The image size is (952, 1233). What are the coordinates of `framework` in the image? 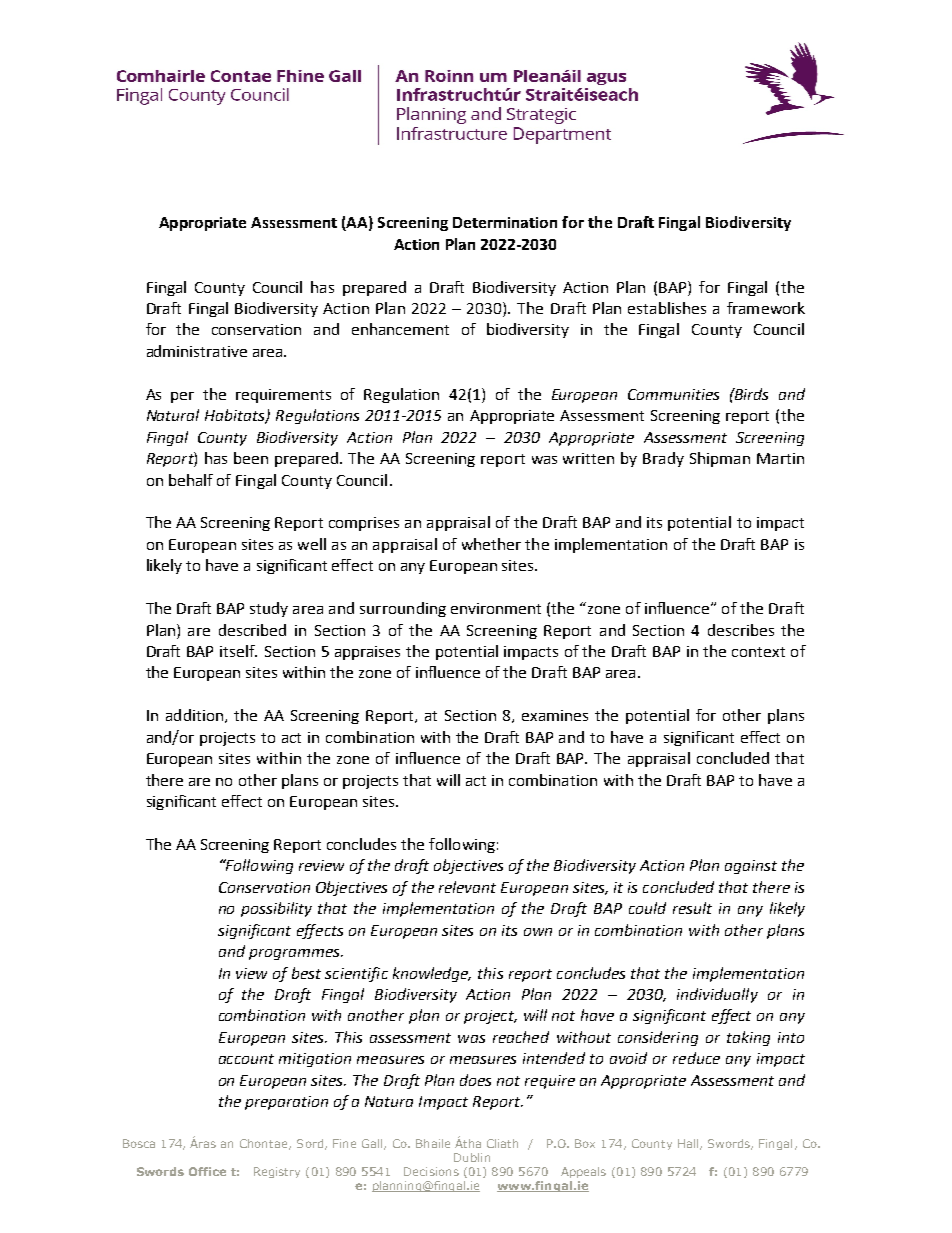 It's located at (766, 308).
